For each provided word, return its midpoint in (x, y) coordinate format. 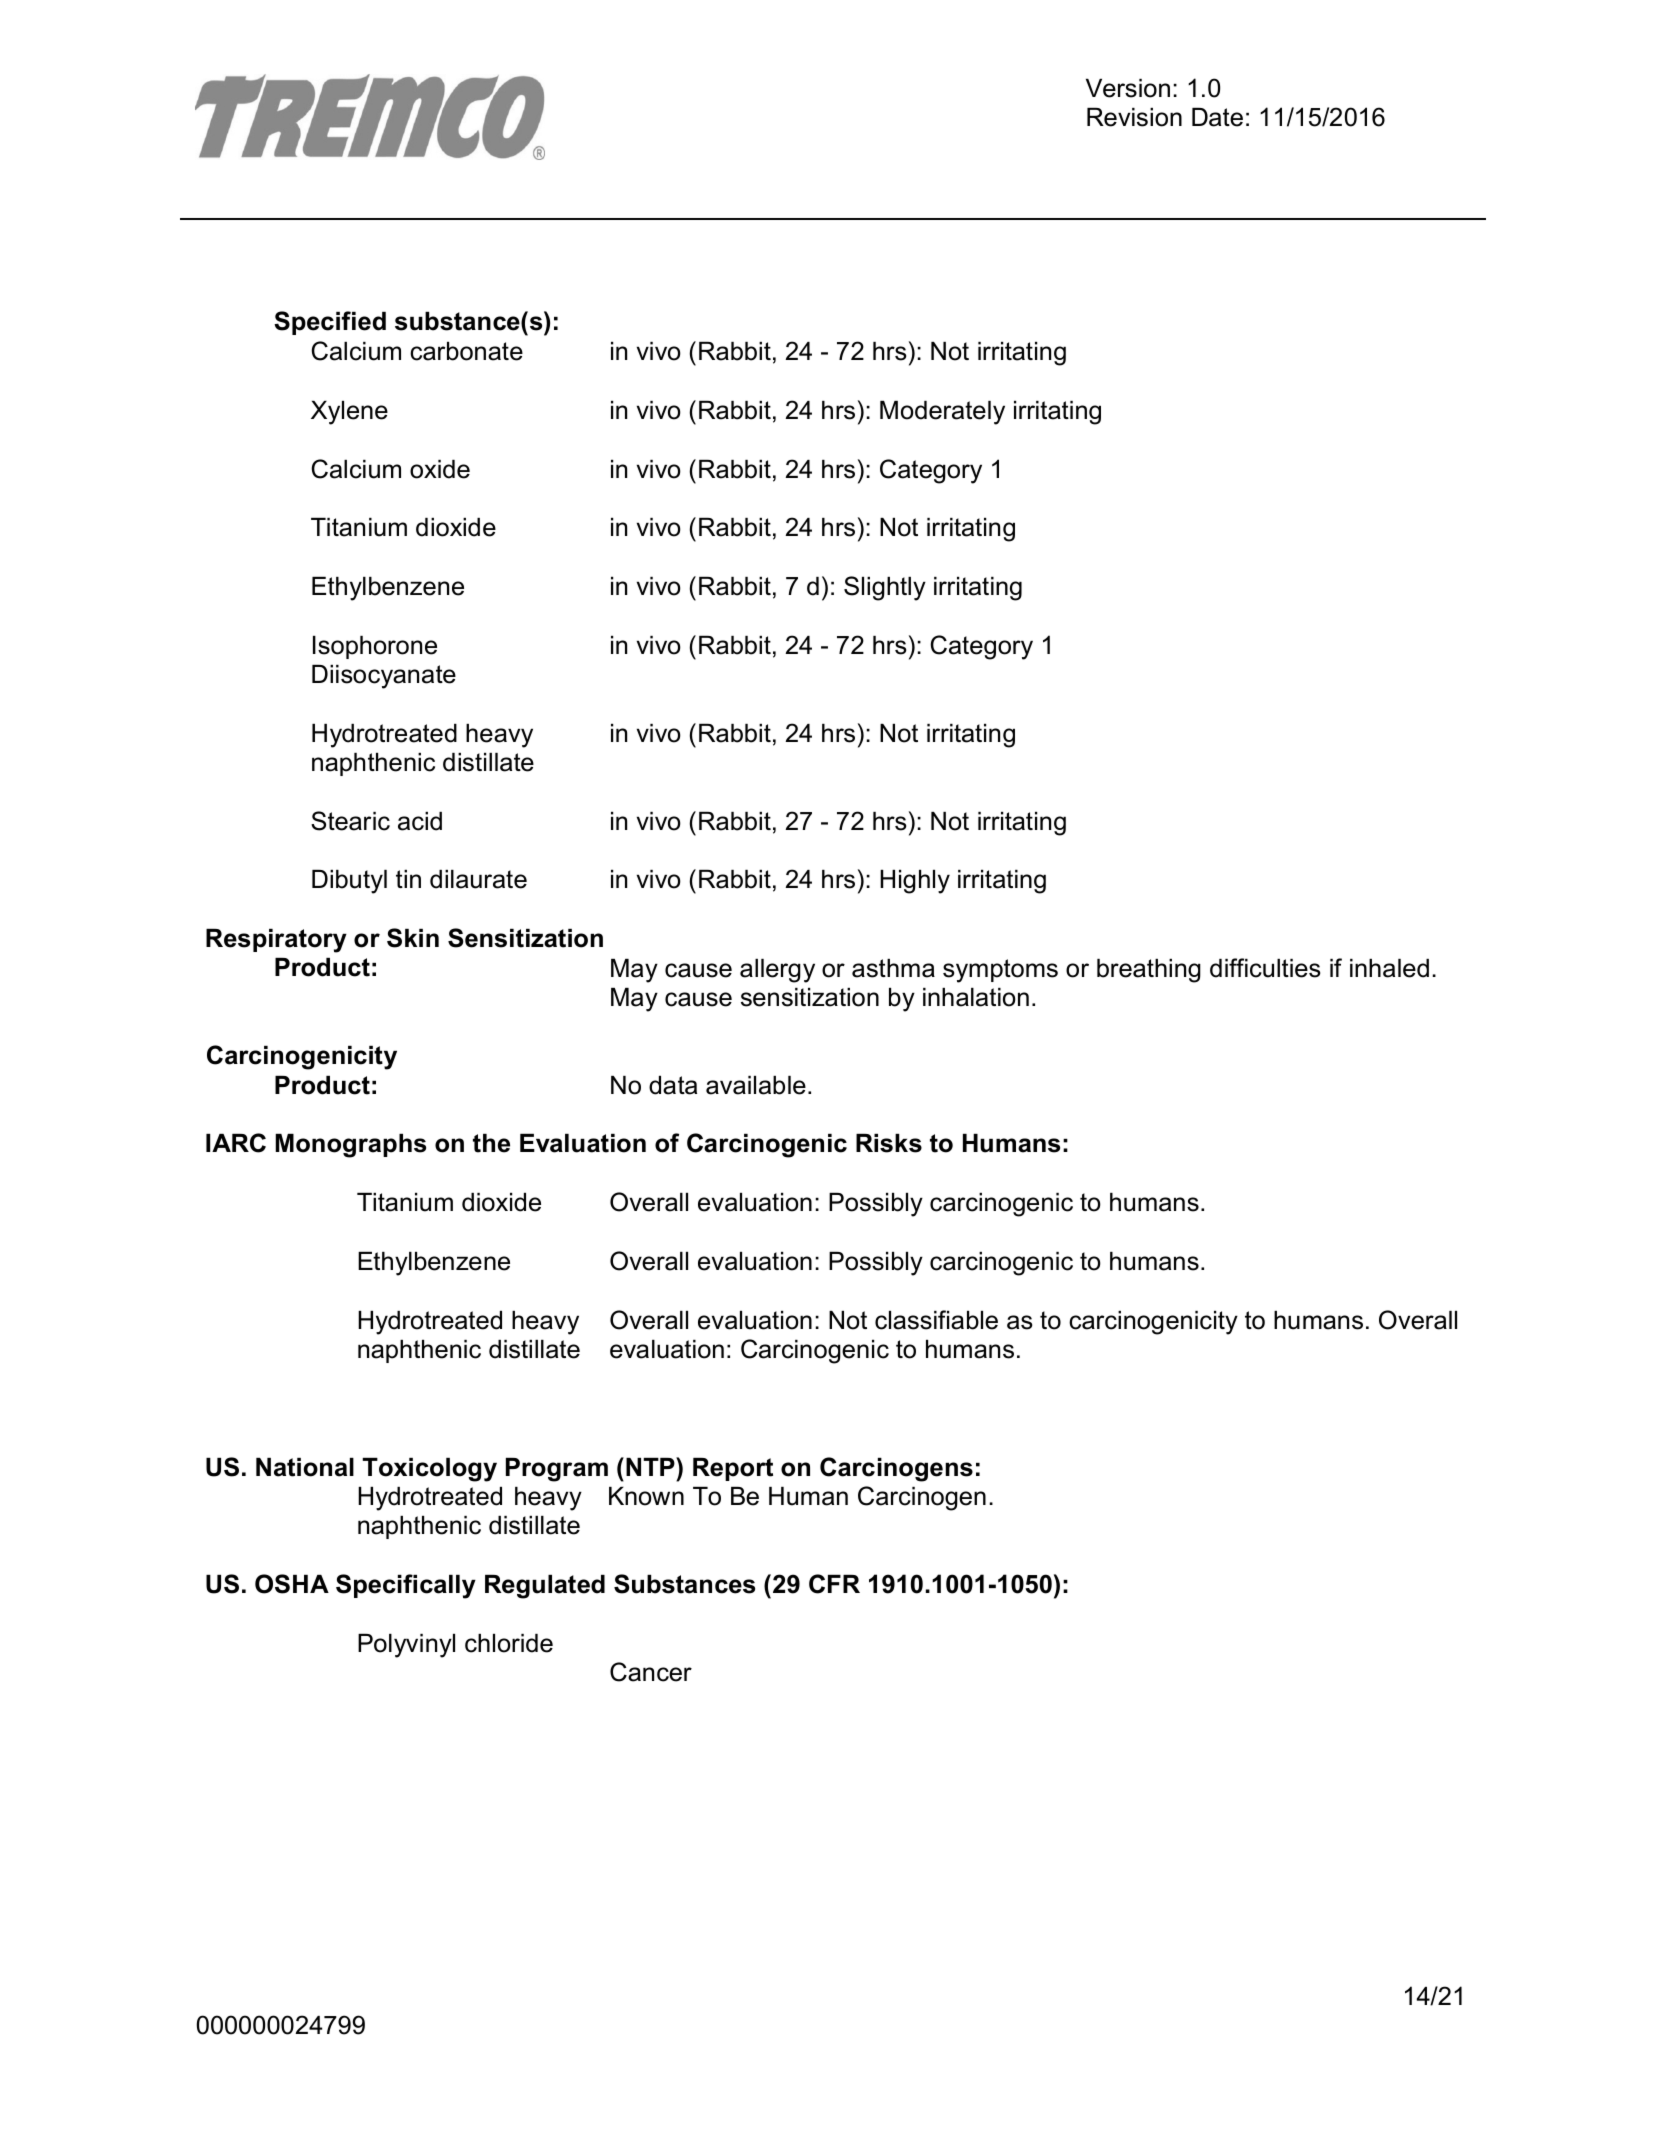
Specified (330, 323)
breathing (1149, 971)
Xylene (349, 413)
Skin (413, 938)
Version (1128, 88)
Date (1217, 117)
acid (420, 821)
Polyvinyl (406, 1646)
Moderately (942, 413)
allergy (777, 971)
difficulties (1265, 968)
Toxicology (429, 1470)
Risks (889, 1143)
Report (733, 1469)
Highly (915, 882)
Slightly (885, 588)
